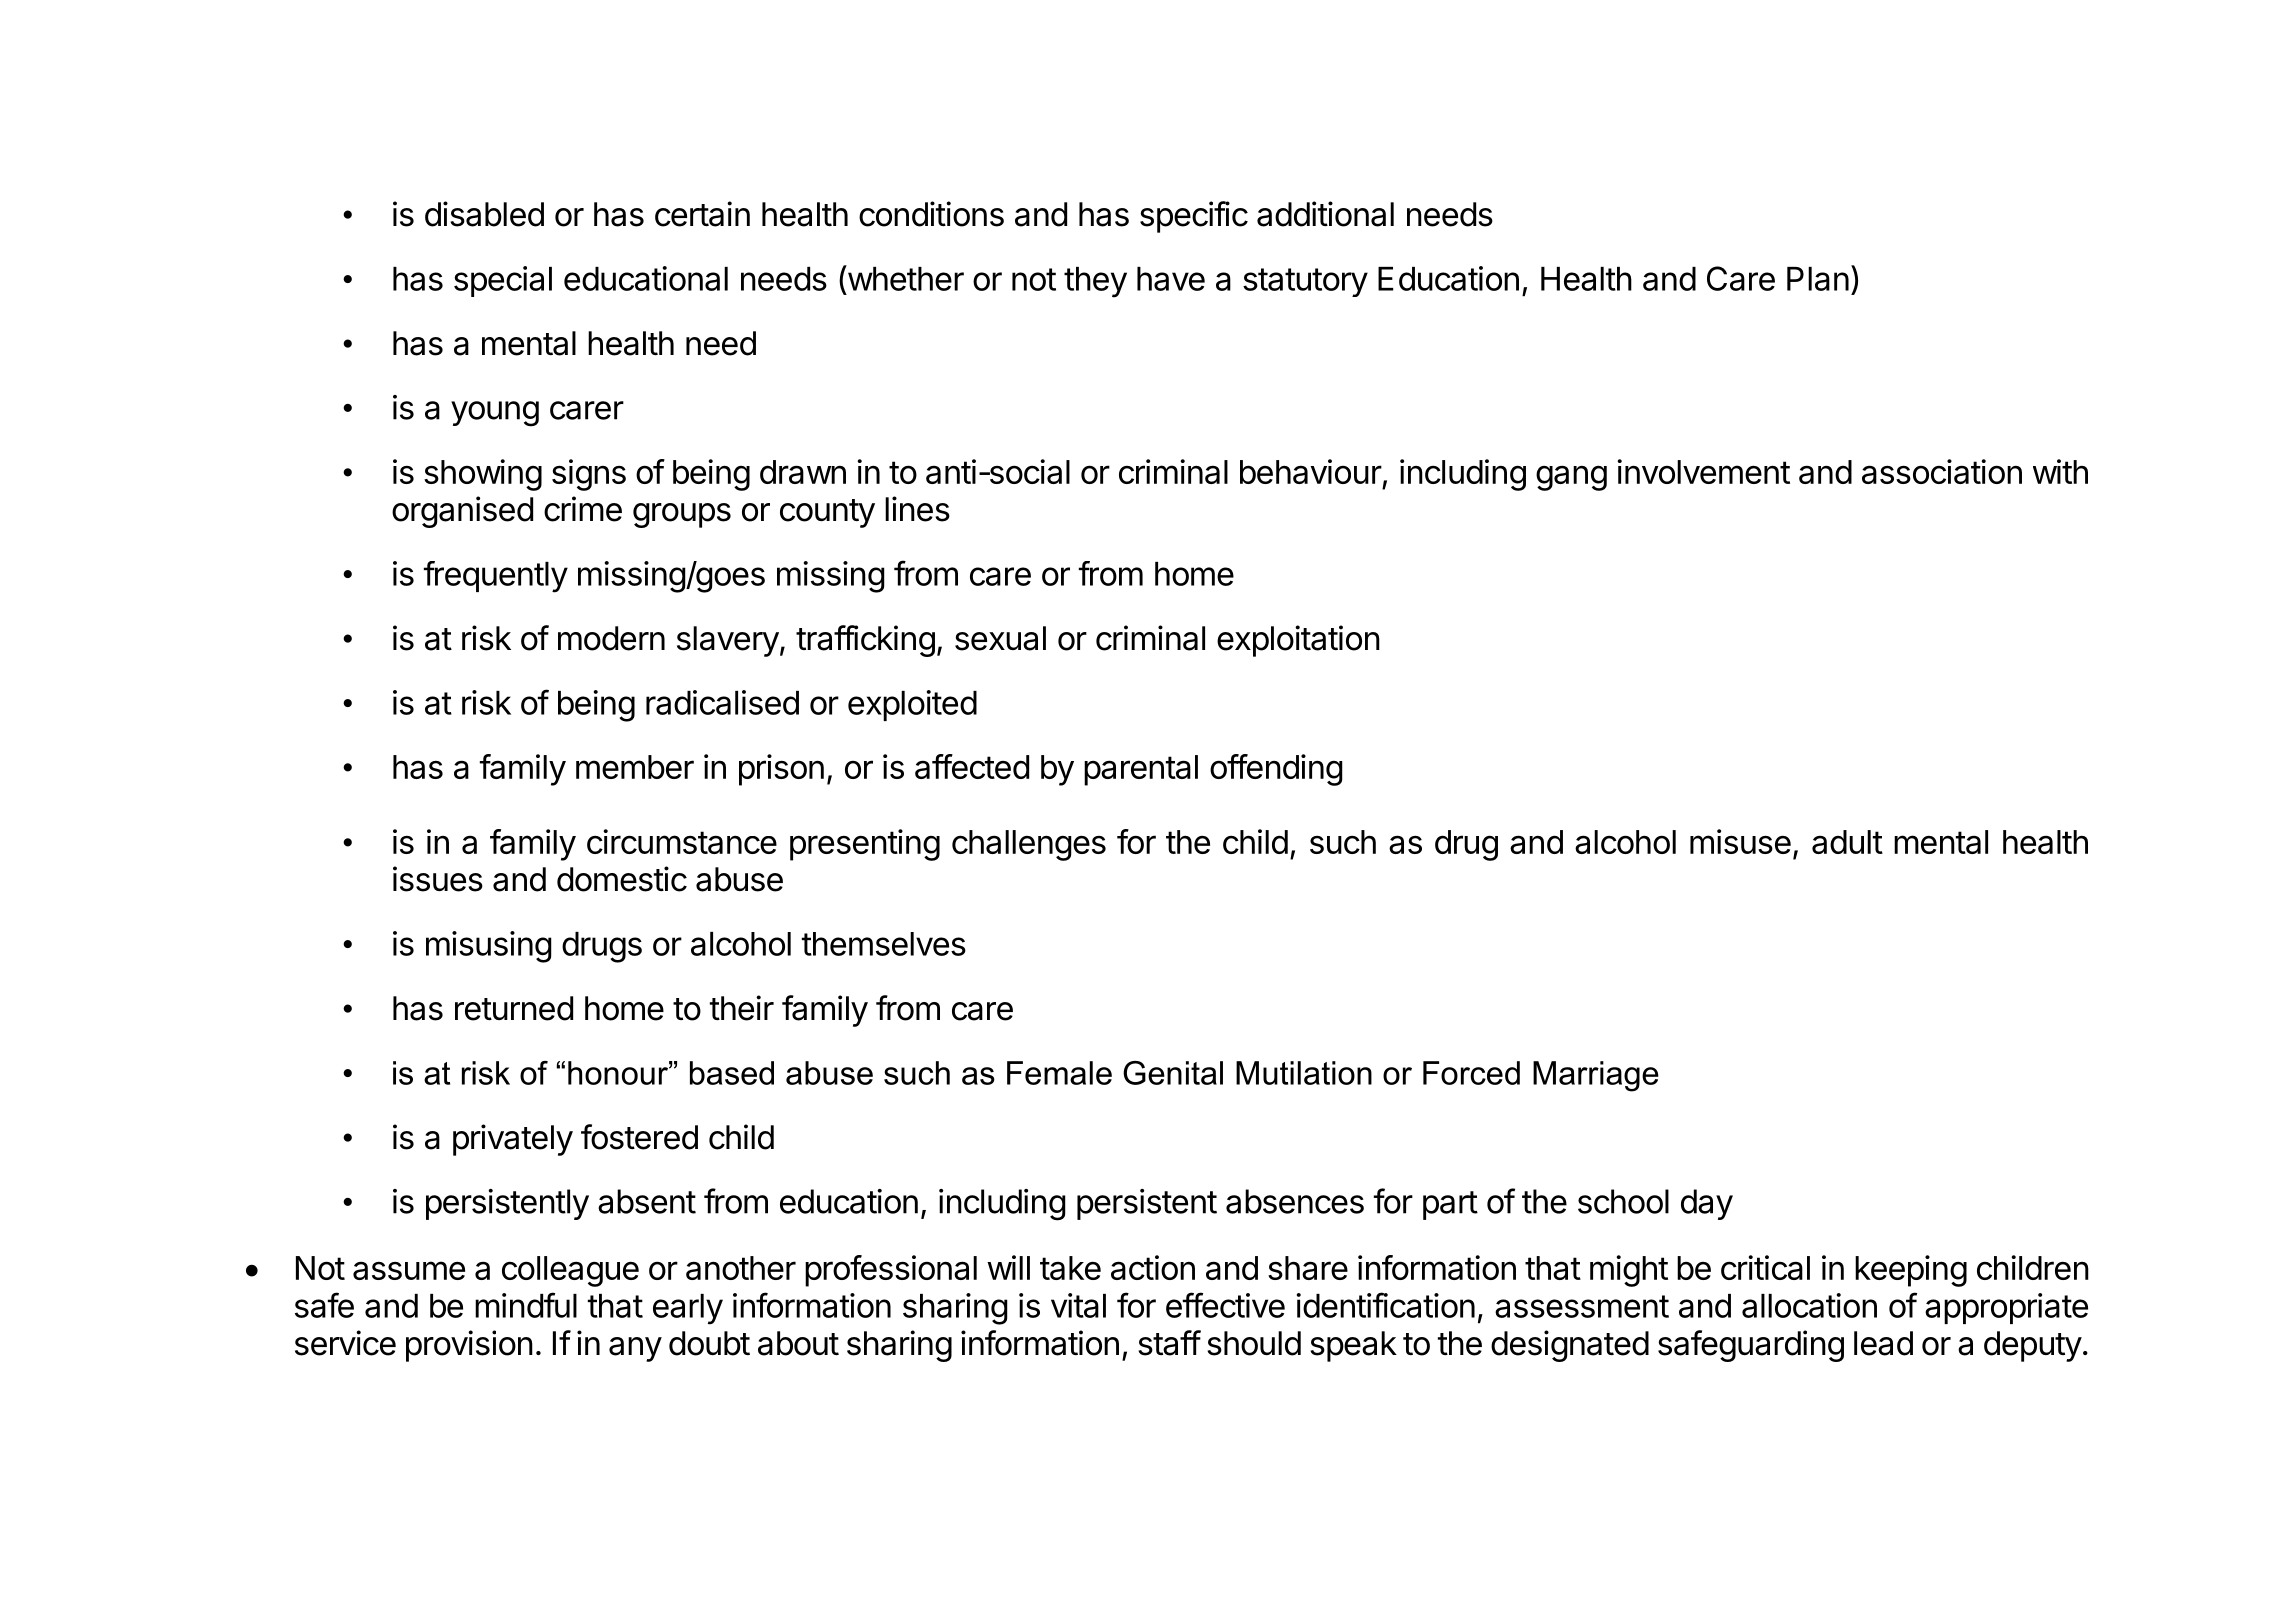  Describe the element at coordinates (1311, 471) in the image. I see `behaviour` at that location.
